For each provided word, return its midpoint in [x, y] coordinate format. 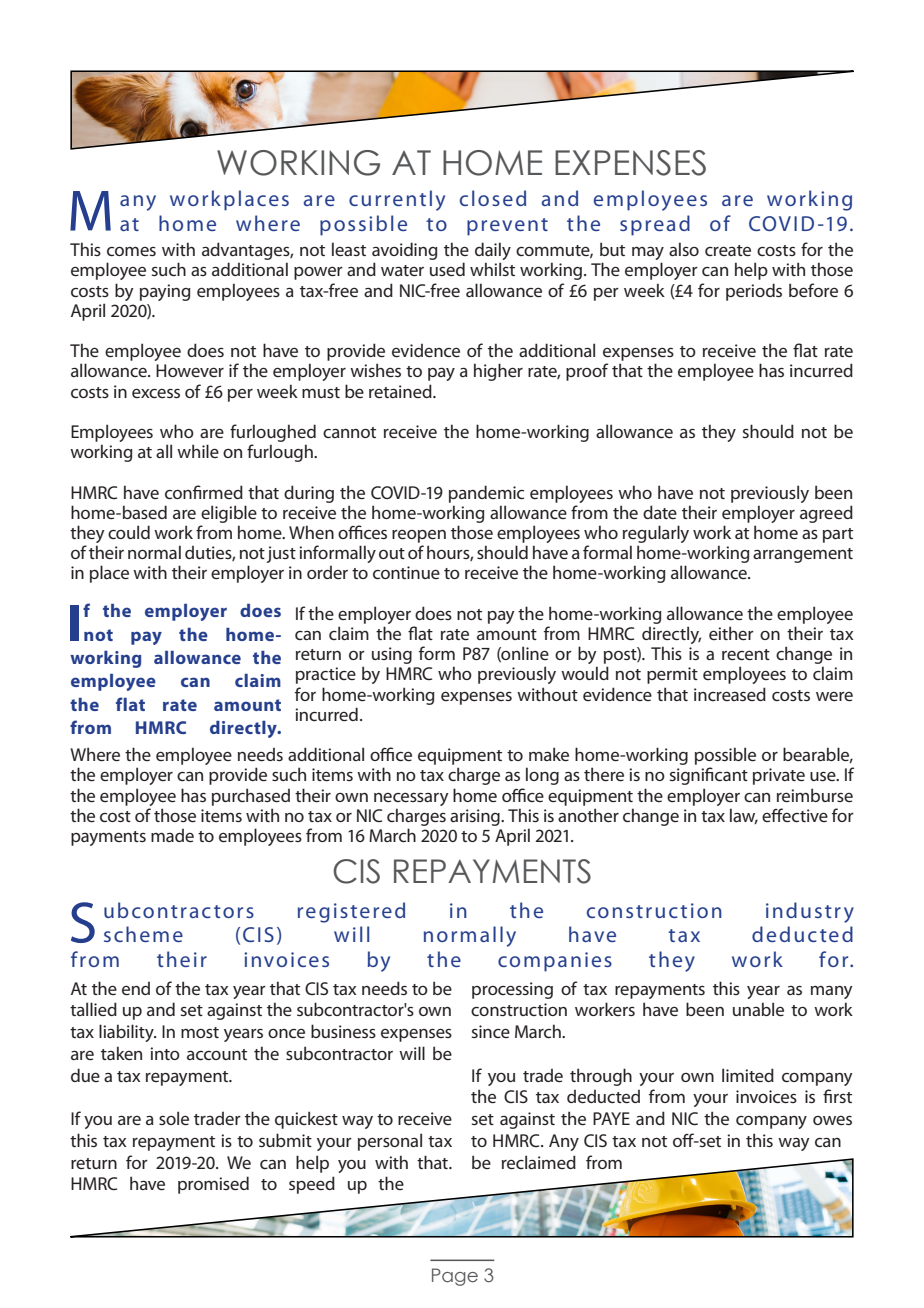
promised [213, 1185]
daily [493, 252]
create [728, 250]
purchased [251, 797]
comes [131, 251]
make [549, 754]
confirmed [204, 492]
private [779, 776]
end [136, 988]
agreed [826, 514]
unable [758, 1009]
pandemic [486, 494]
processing [512, 990]
